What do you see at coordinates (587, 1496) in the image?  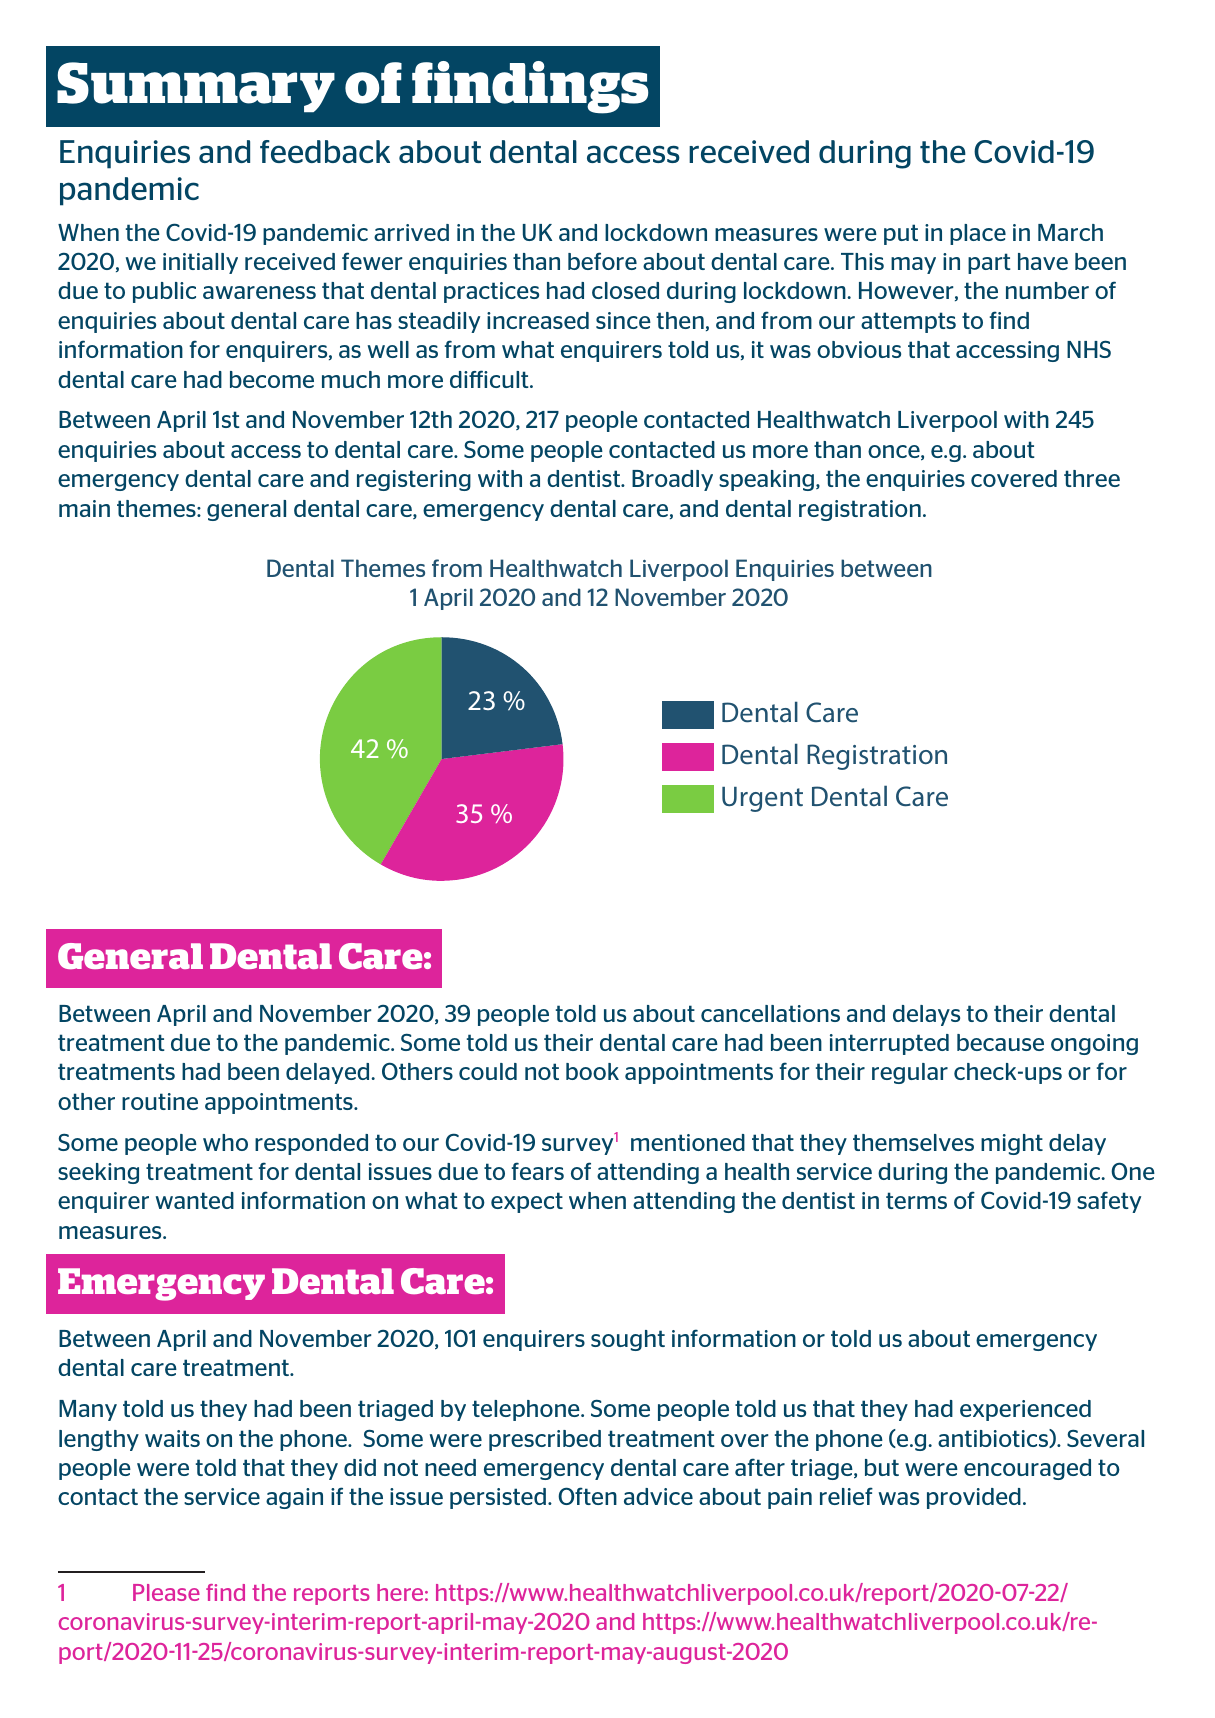 I see `Often` at bounding box center [587, 1496].
